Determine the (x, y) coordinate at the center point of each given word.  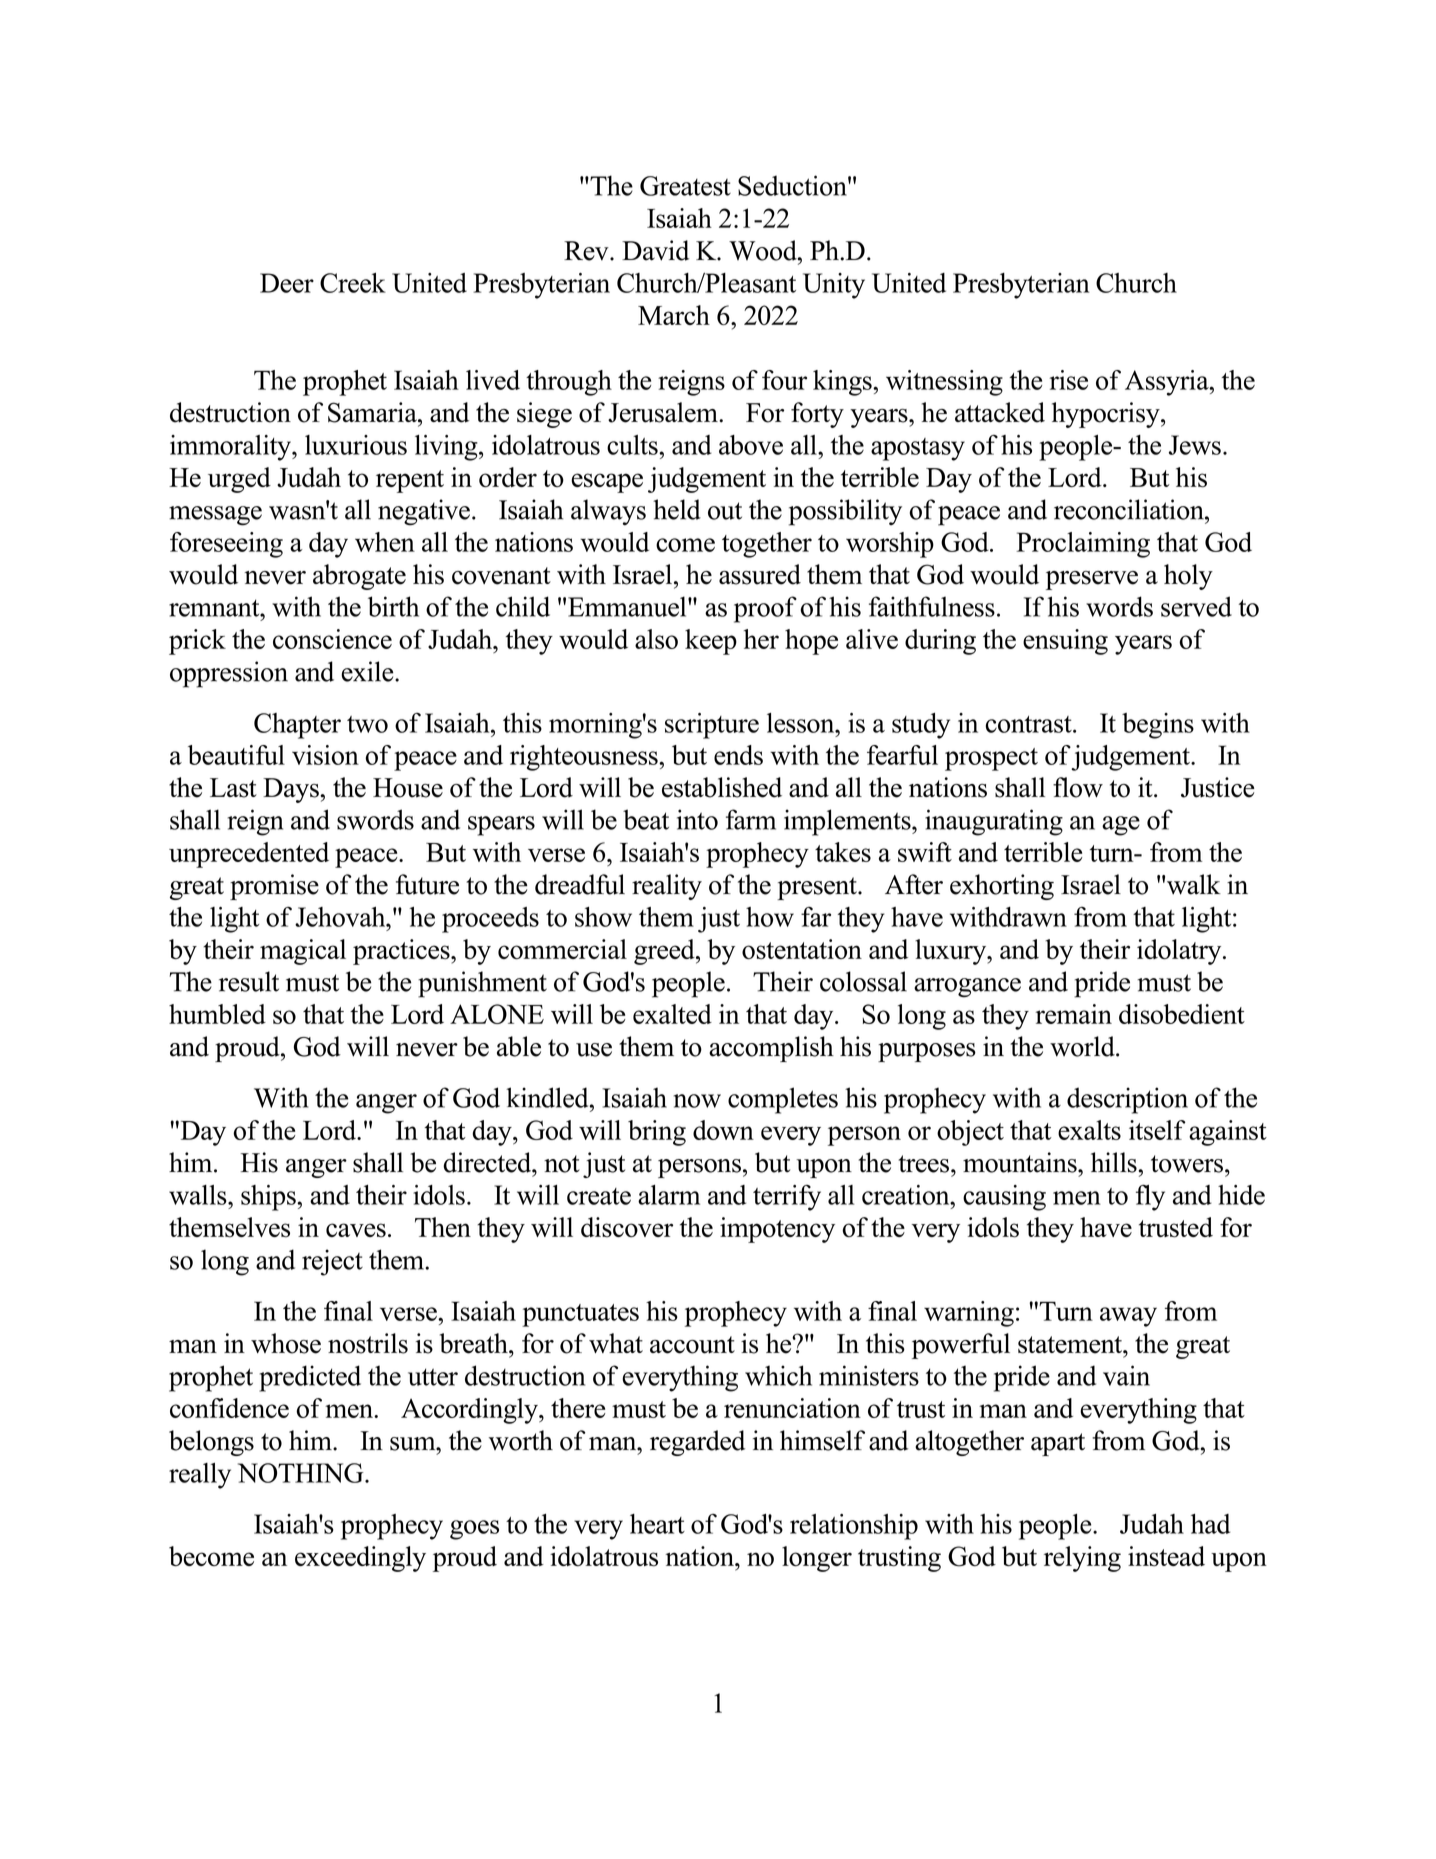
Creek (353, 283)
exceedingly (360, 1559)
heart (657, 1524)
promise (274, 887)
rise (1069, 380)
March (674, 315)
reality (667, 887)
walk (1194, 884)
